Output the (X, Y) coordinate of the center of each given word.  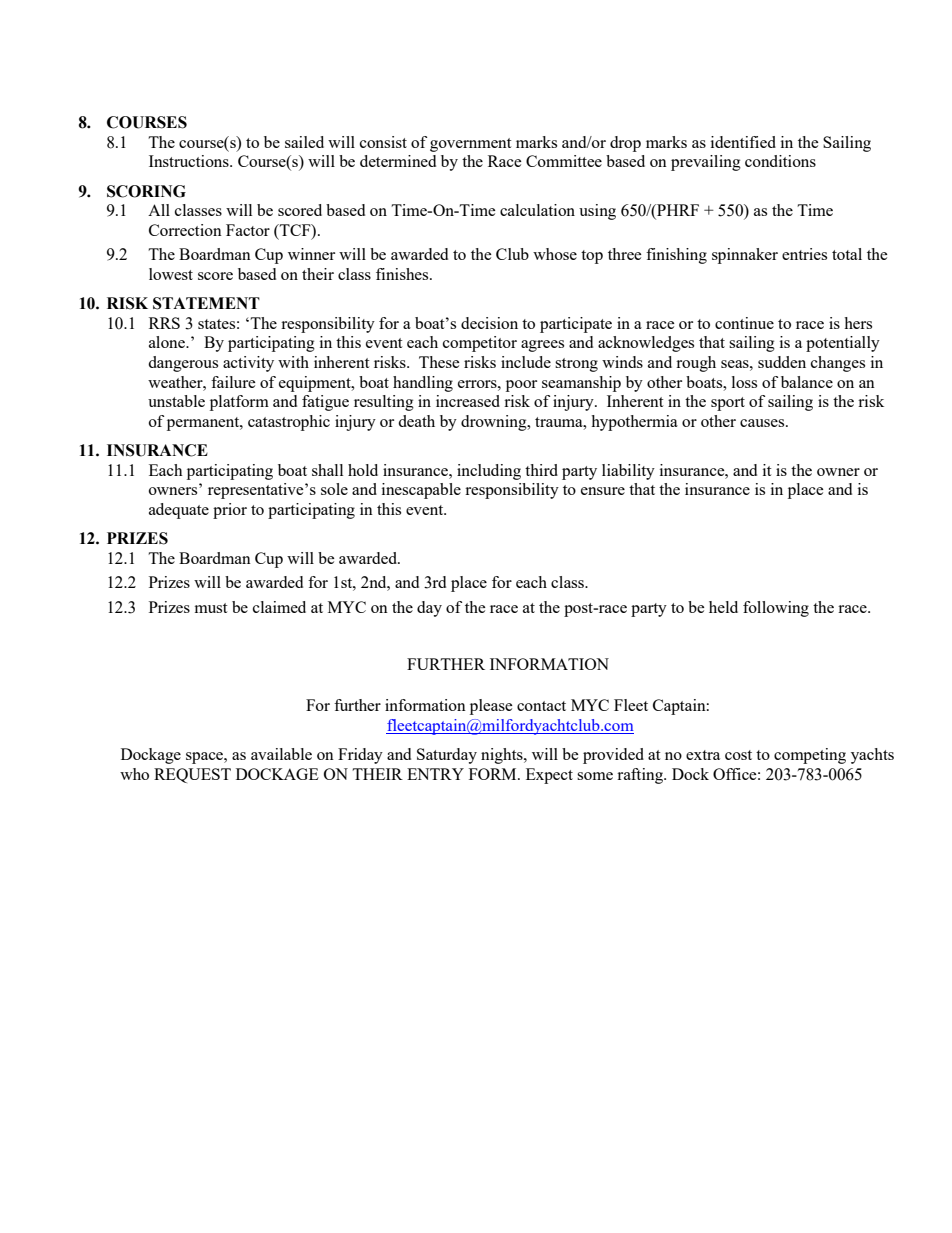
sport (728, 404)
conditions (780, 161)
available (281, 754)
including (489, 472)
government (470, 145)
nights (503, 756)
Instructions (190, 161)
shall (327, 470)
